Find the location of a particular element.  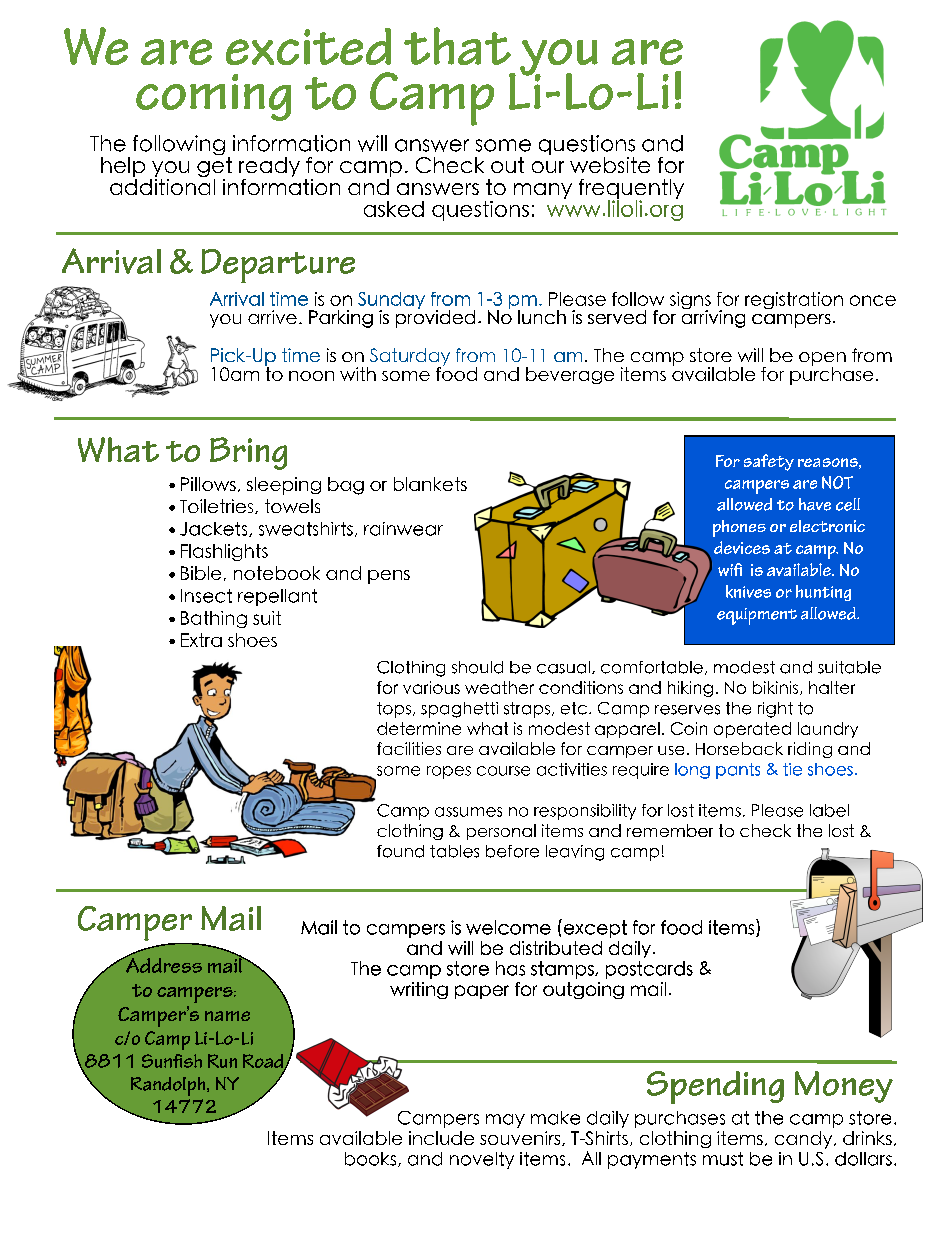

may is located at coordinates (505, 1121).
